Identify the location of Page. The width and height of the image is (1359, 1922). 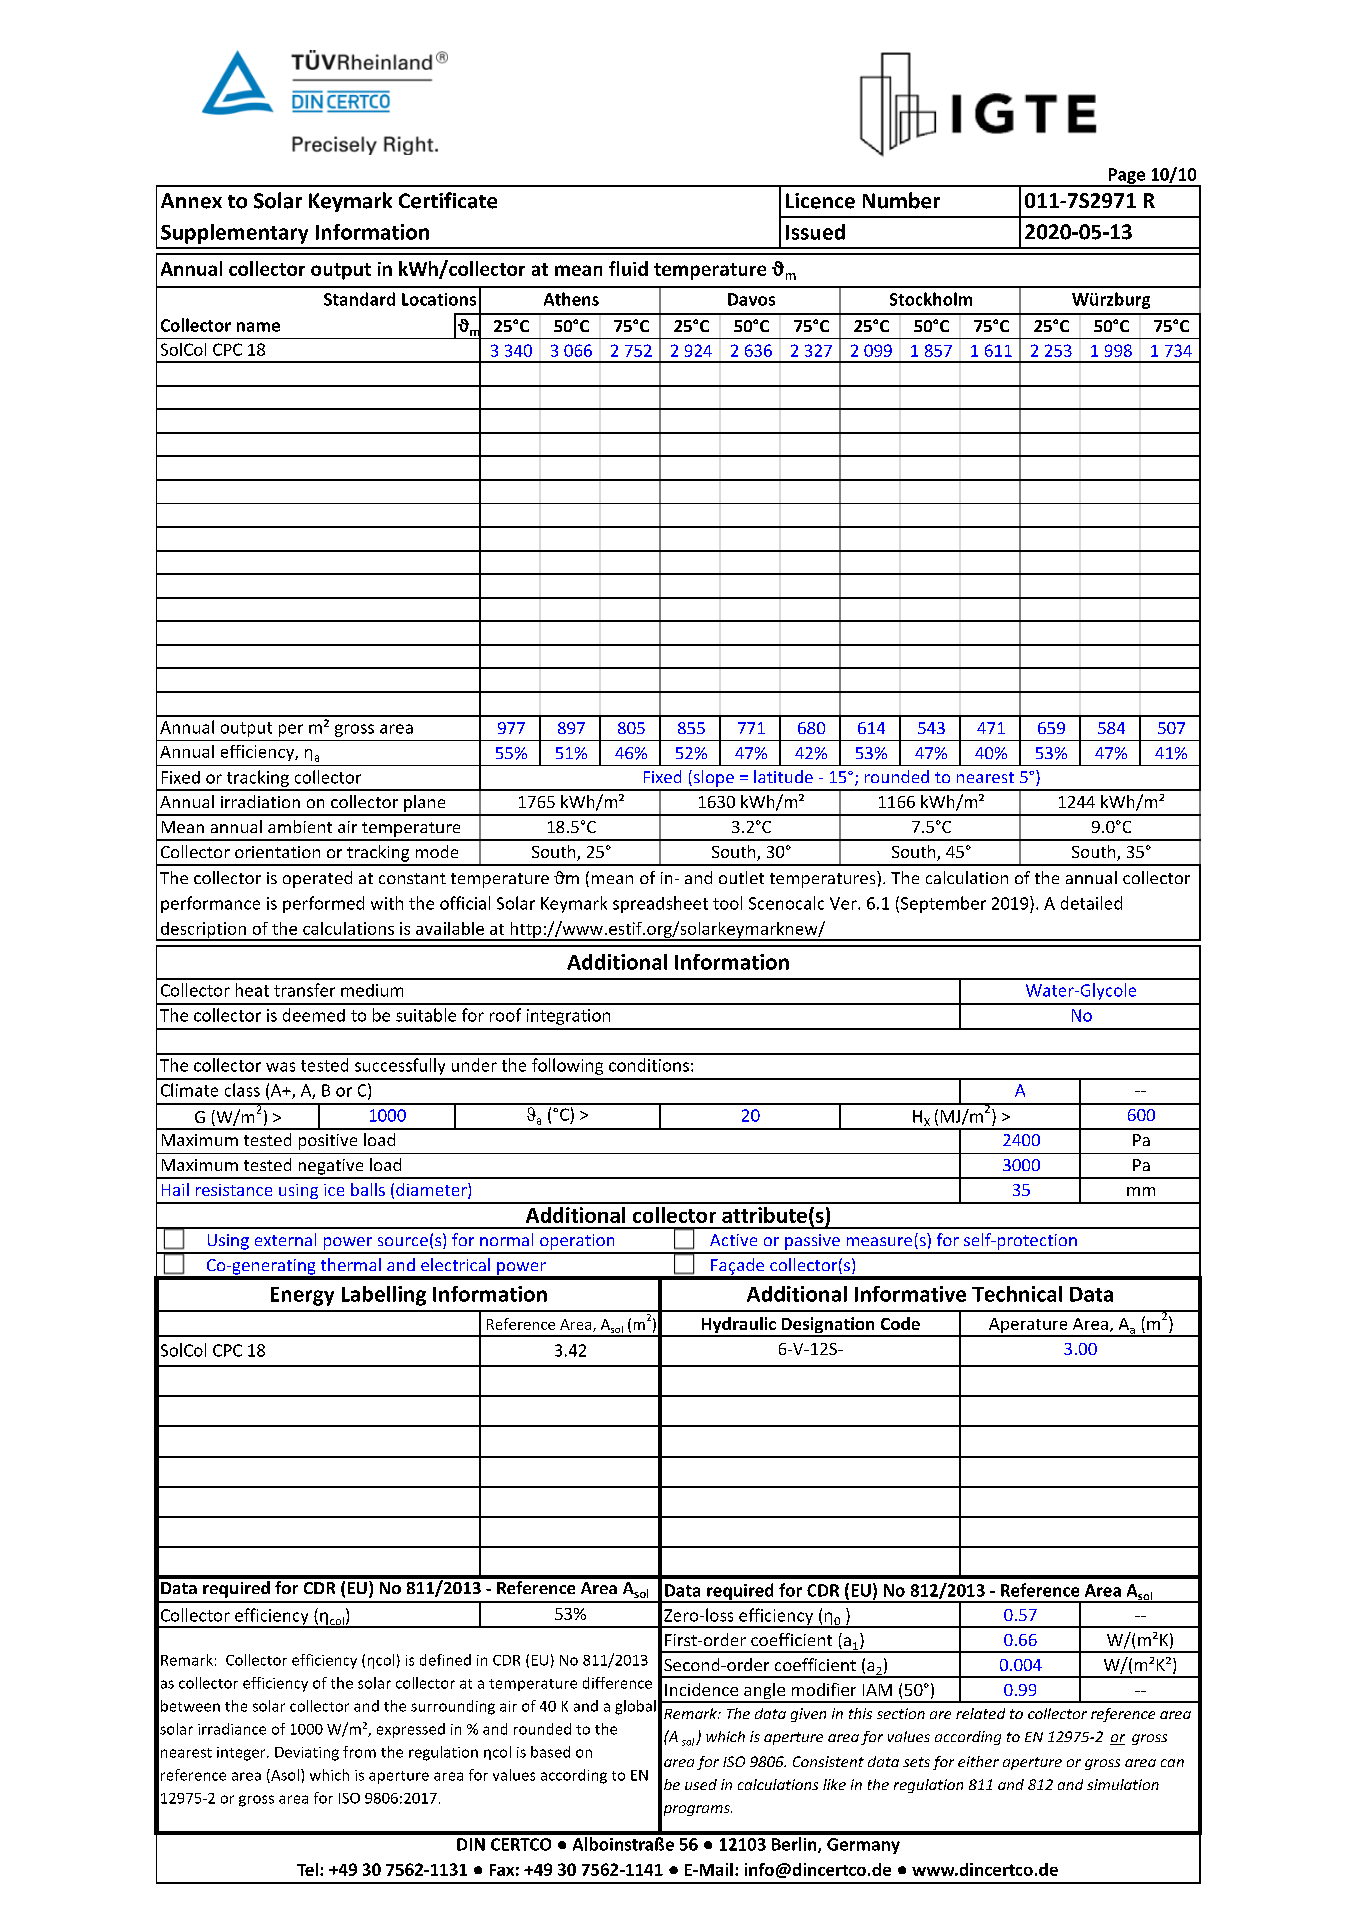
(1127, 177).
